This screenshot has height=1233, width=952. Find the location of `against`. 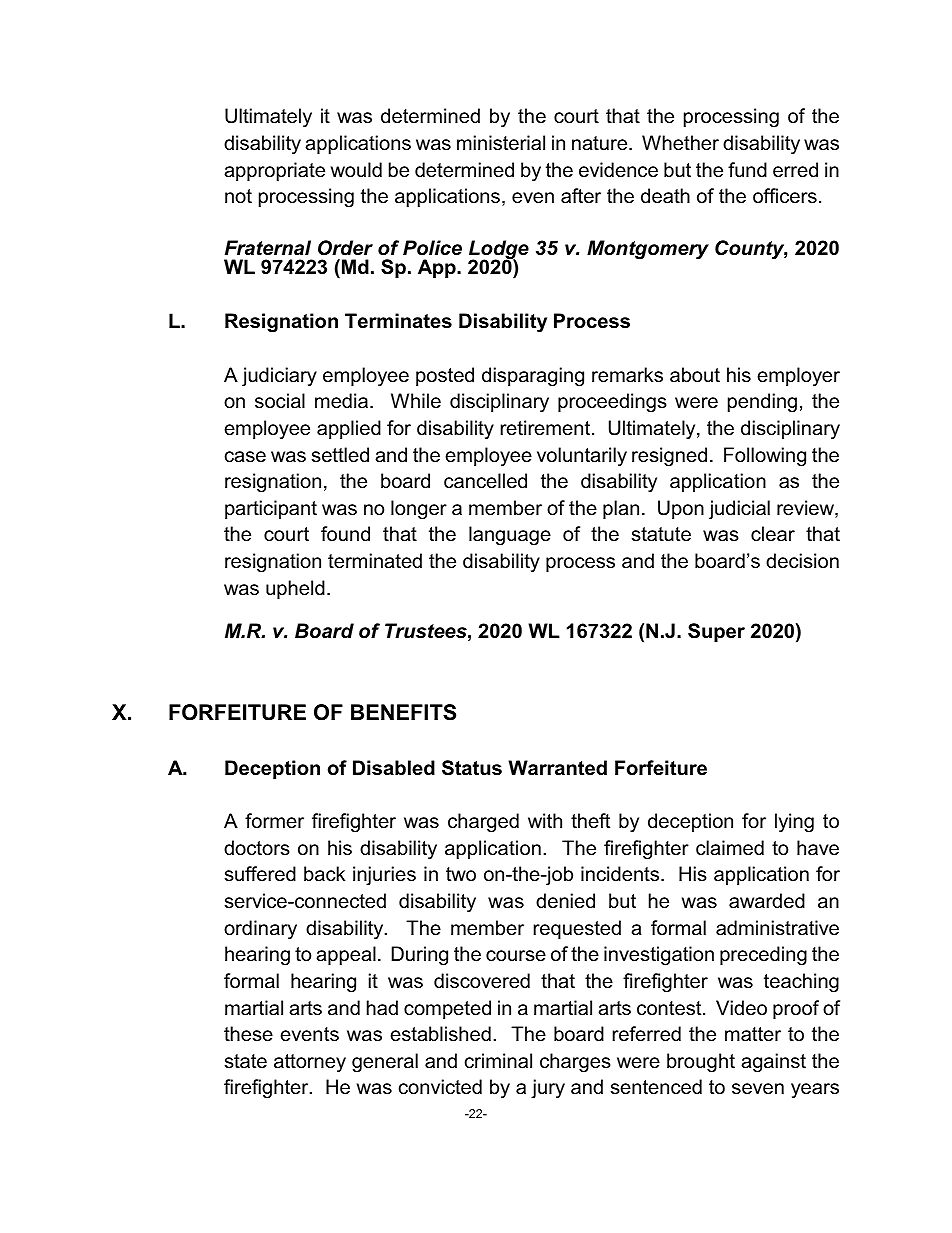

against is located at coordinates (773, 1063).
